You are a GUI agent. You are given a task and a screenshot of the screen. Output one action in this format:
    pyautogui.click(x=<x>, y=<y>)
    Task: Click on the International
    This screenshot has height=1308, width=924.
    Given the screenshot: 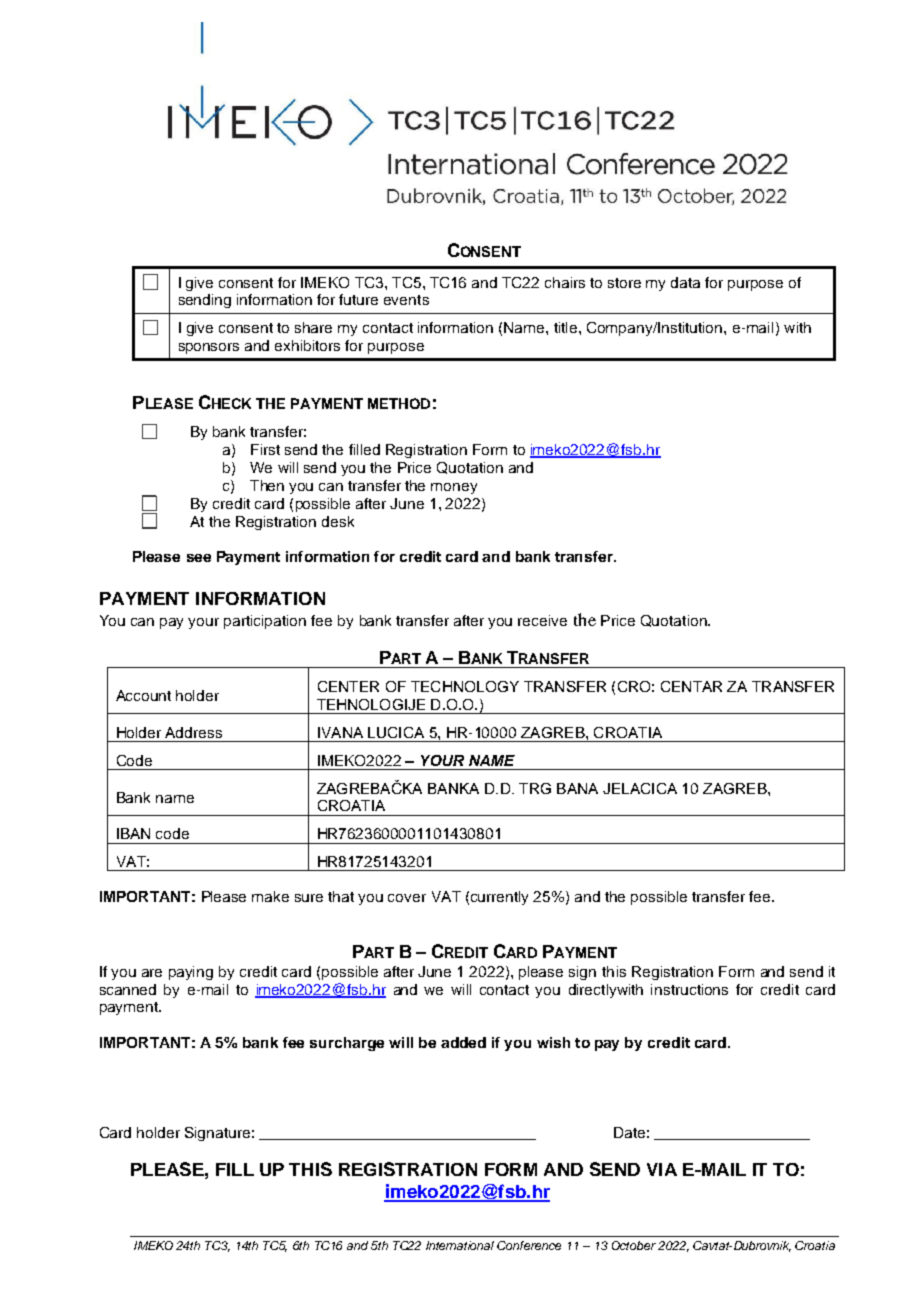 What is the action you would take?
    pyautogui.click(x=460, y=1245)
